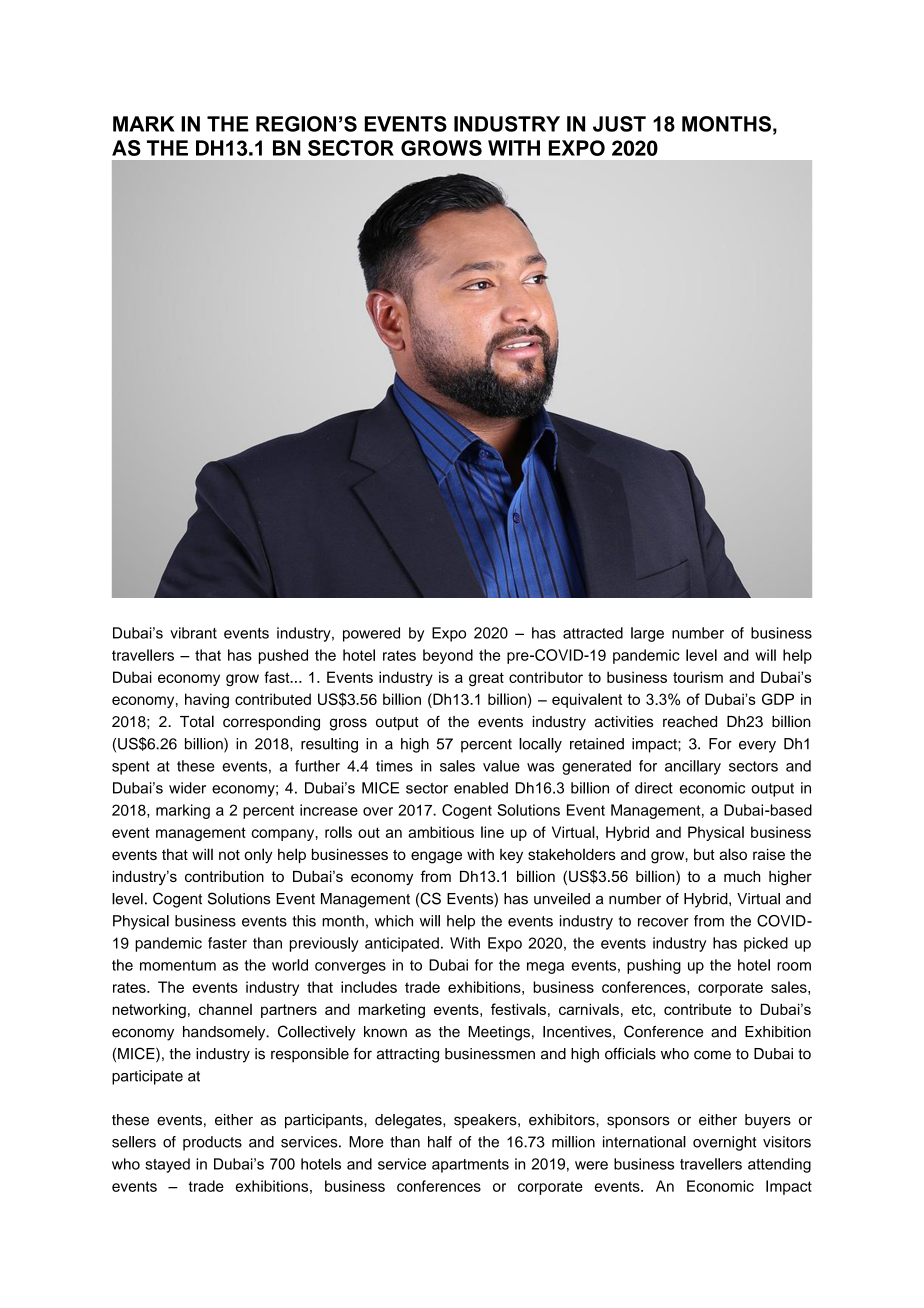 This screenshot has width=924, height=1308. What do you see at coordinates (212, 1143) in the screenshot?
I see `products` at bounding box center [212, 1143].
